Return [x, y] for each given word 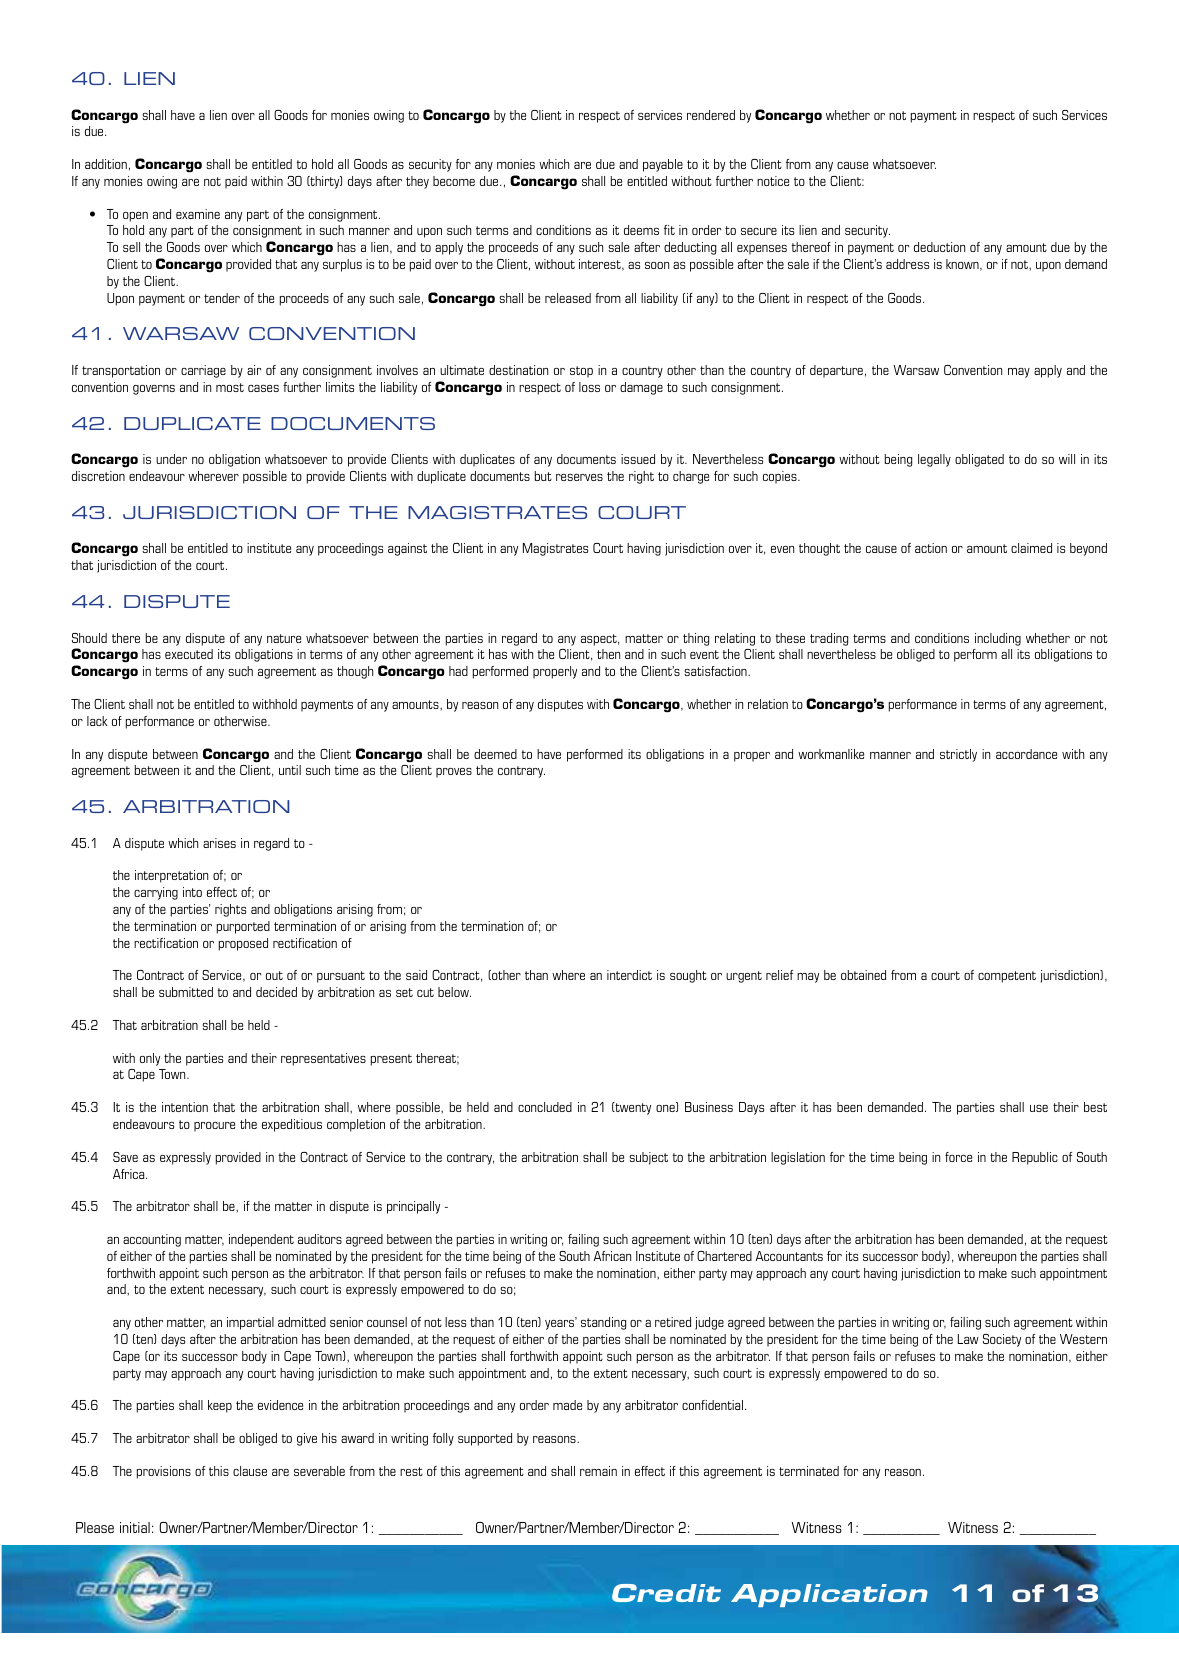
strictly [958, 755]
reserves [579, 477]
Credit [666, 1593]
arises [219, 843]
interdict [629, 975]
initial [135, 1527]
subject [649, 1158]
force [958, 1157]
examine [198, 214]
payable [663, 165]
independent [261, 1240]
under [171, 459]
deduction [939, 247]
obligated [979, 460]
